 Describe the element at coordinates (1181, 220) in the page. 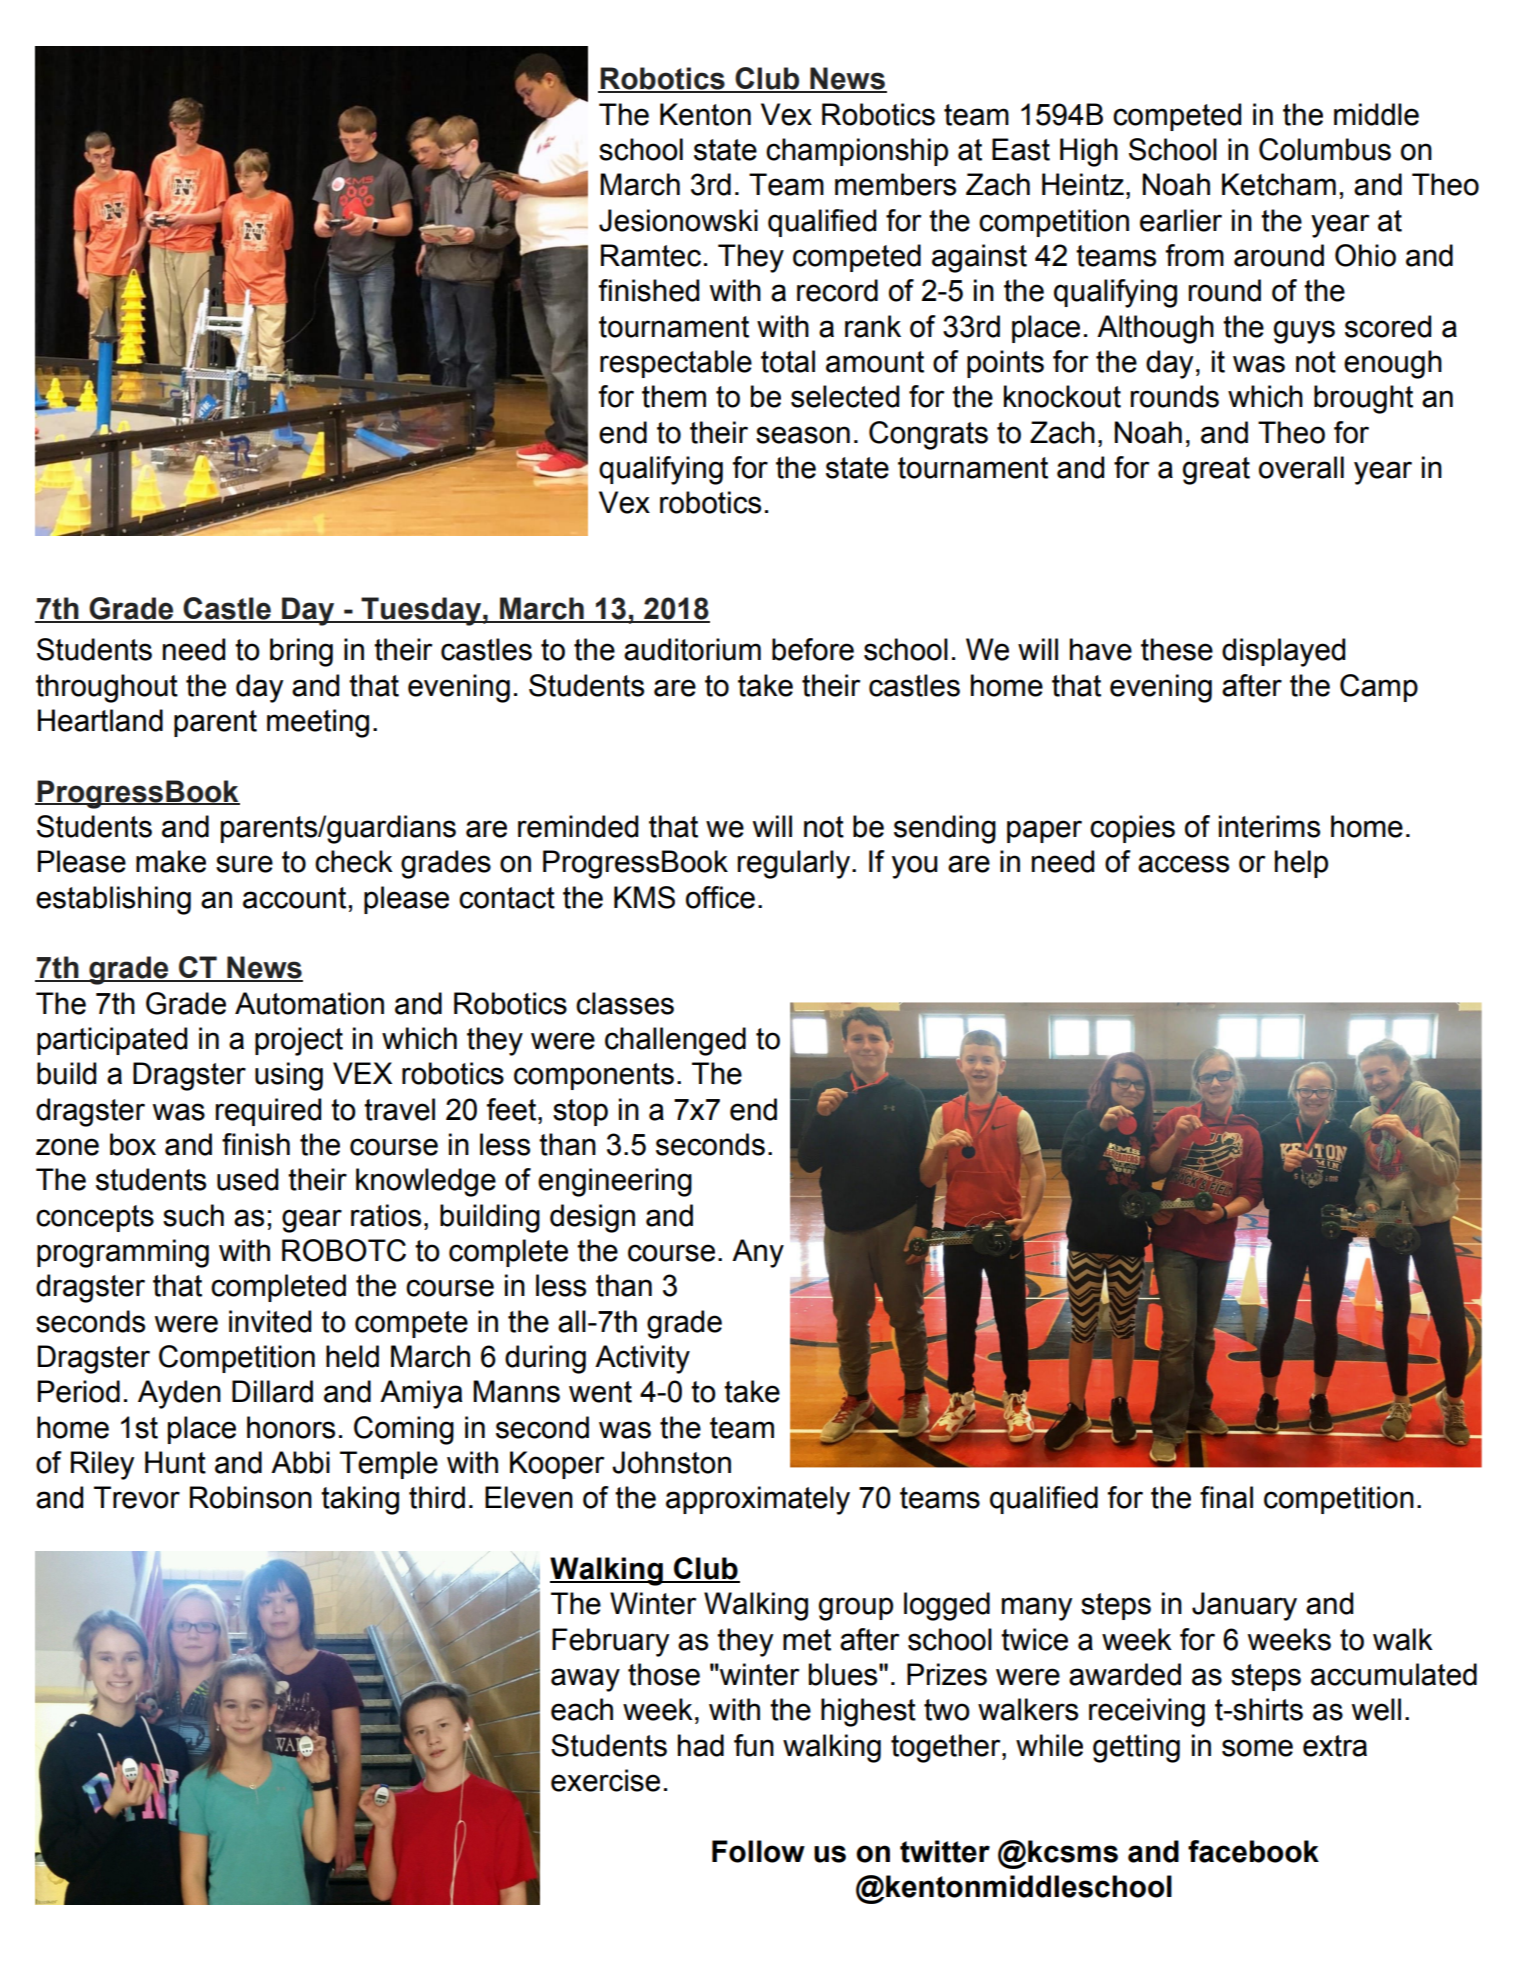

I see `earlier` at that location.
